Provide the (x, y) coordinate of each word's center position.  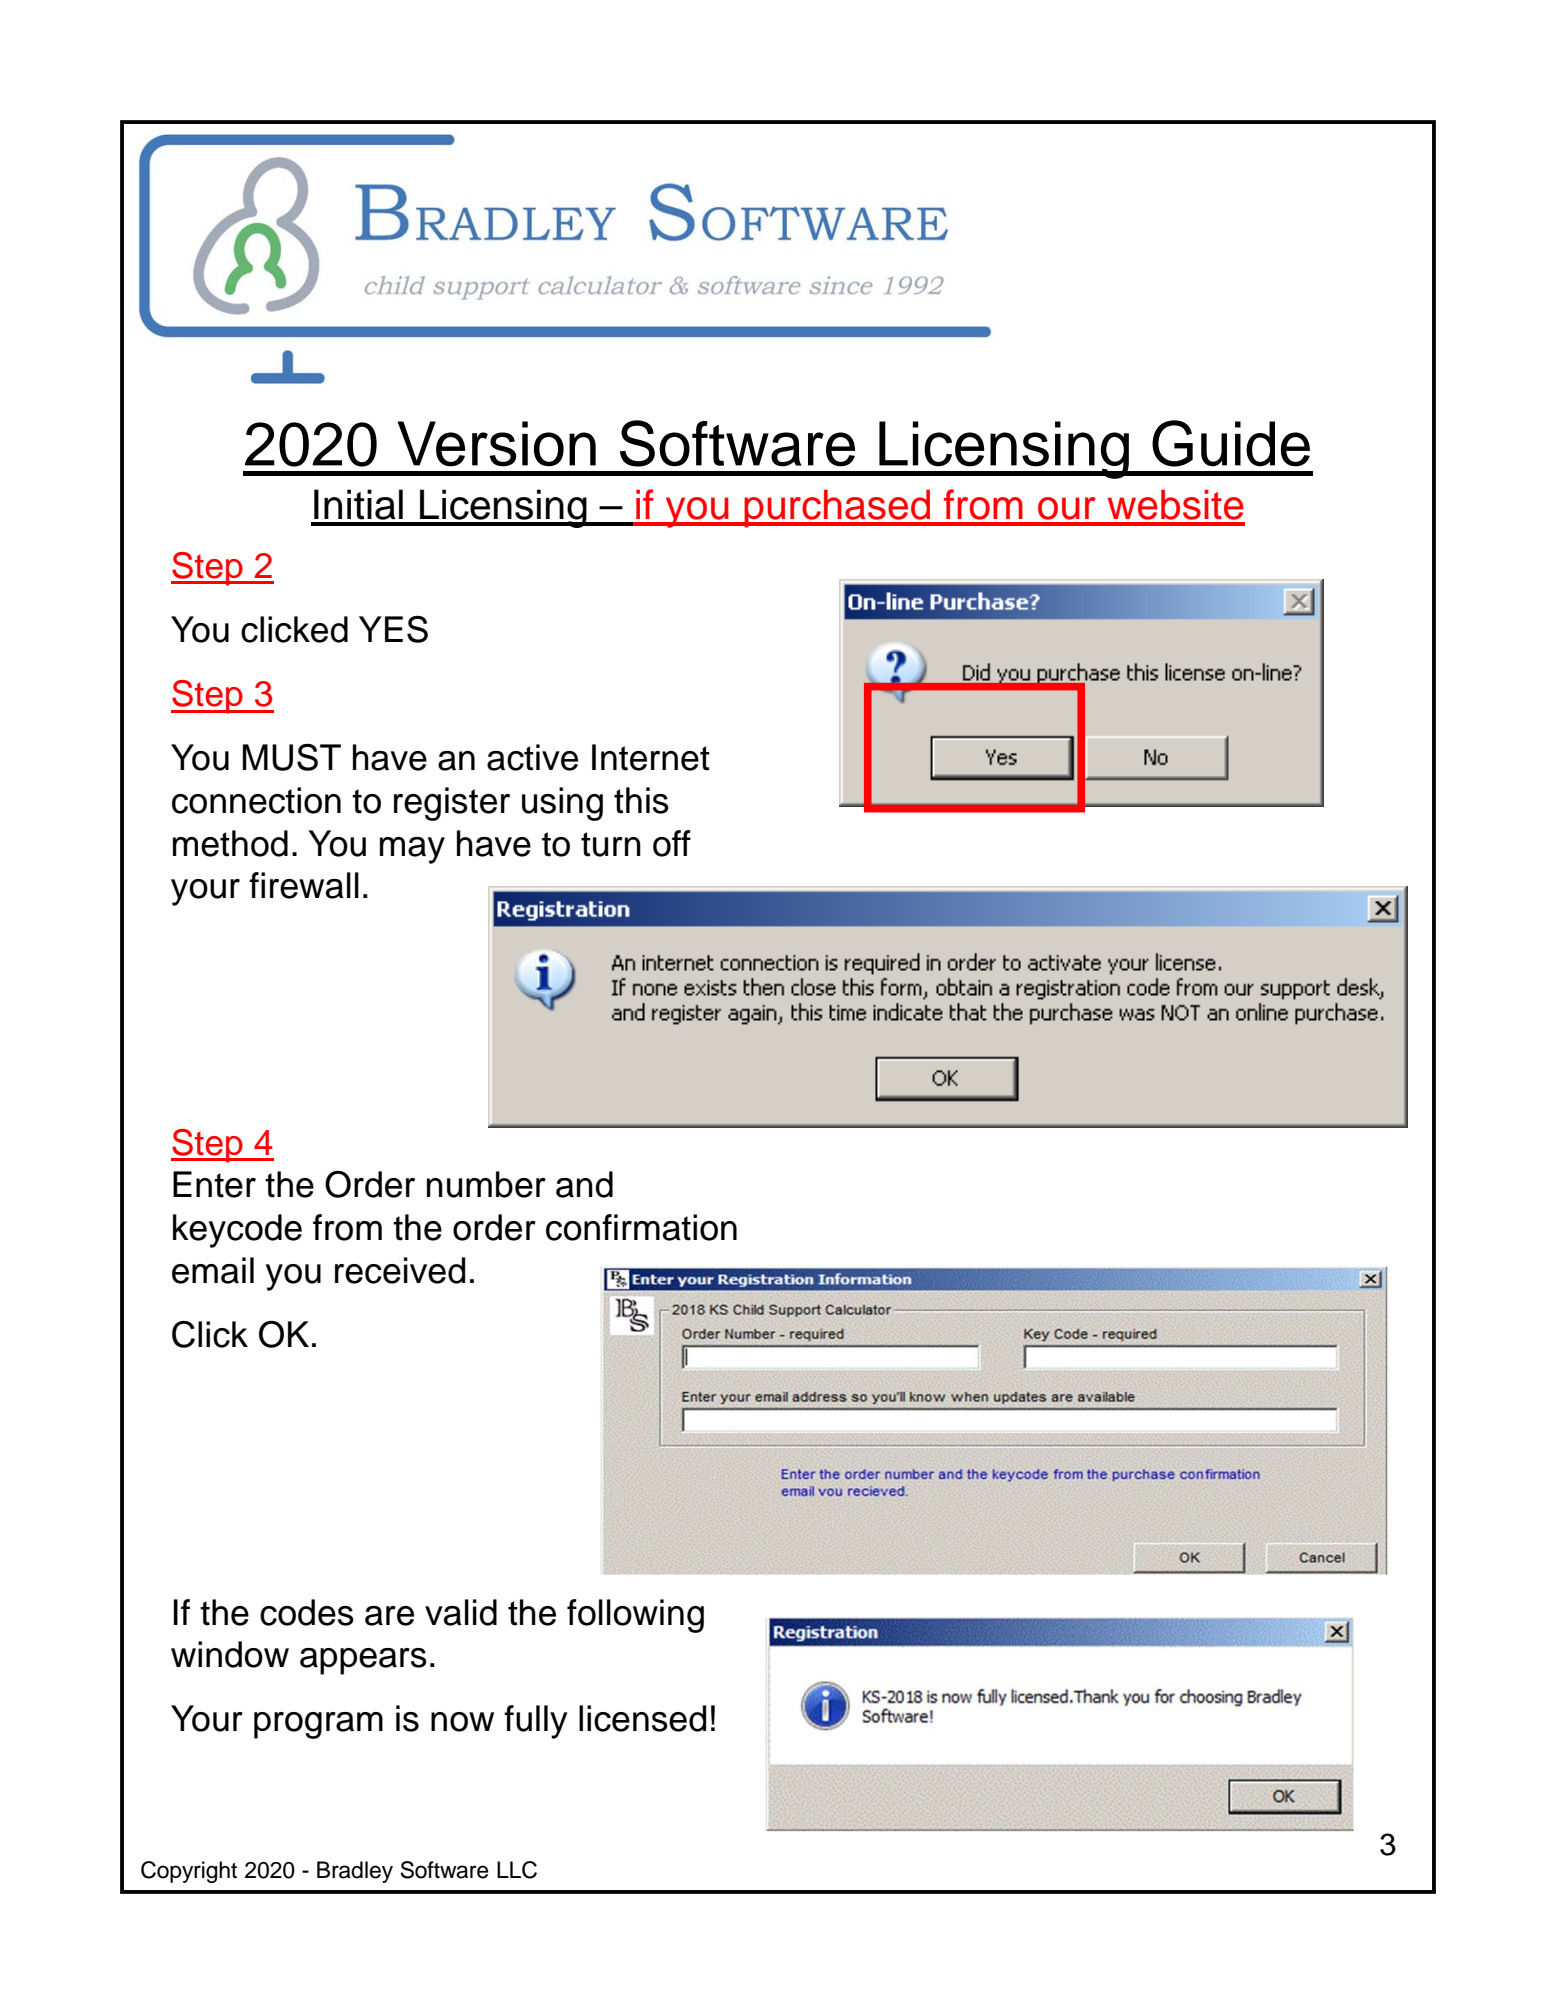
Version (496, 444)
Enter (214, 1184)
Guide (1231, 443)
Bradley (355, 1872)
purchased (837, 509)
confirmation (641, 1227)
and (584, 1184)
